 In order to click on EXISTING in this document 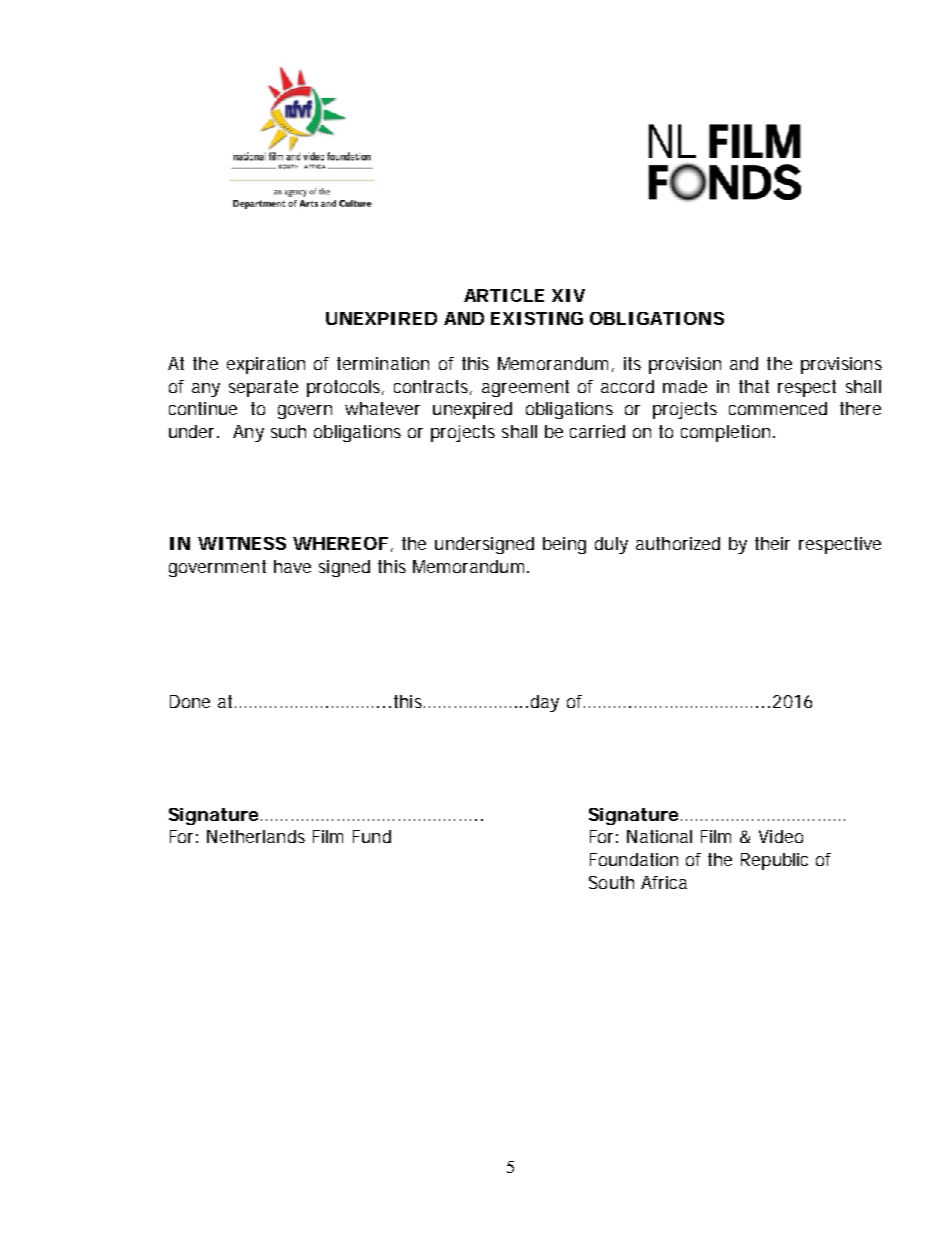, I will do `click(537, 318)`.
